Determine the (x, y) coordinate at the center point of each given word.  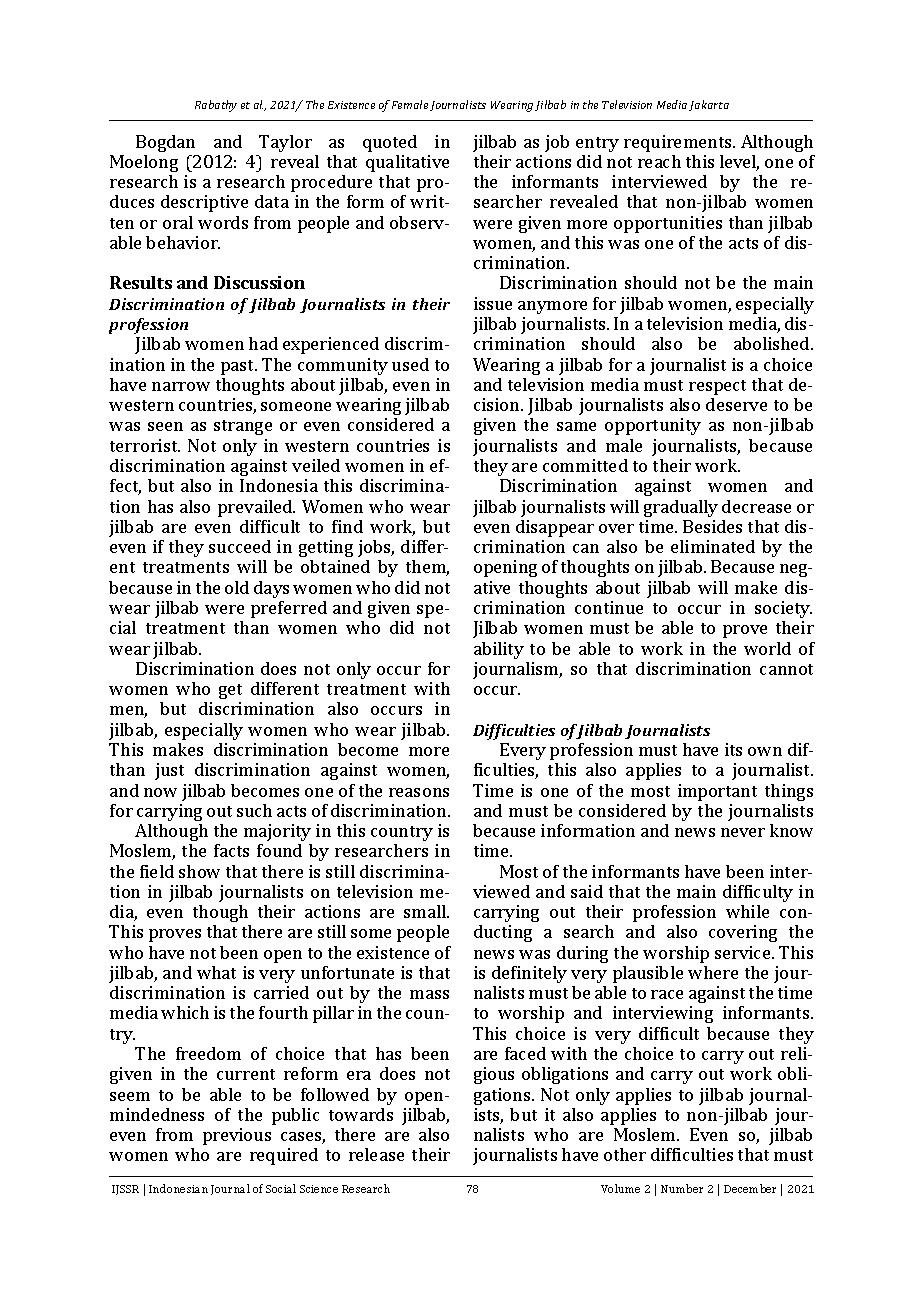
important (717, 792)
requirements (679, 143)
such (254, 810)
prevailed (256, 508)
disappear (555, 528)
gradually (681, 508)
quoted (390, 143)
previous (237, 1136)
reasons (419, 792)
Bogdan (165, 143)
